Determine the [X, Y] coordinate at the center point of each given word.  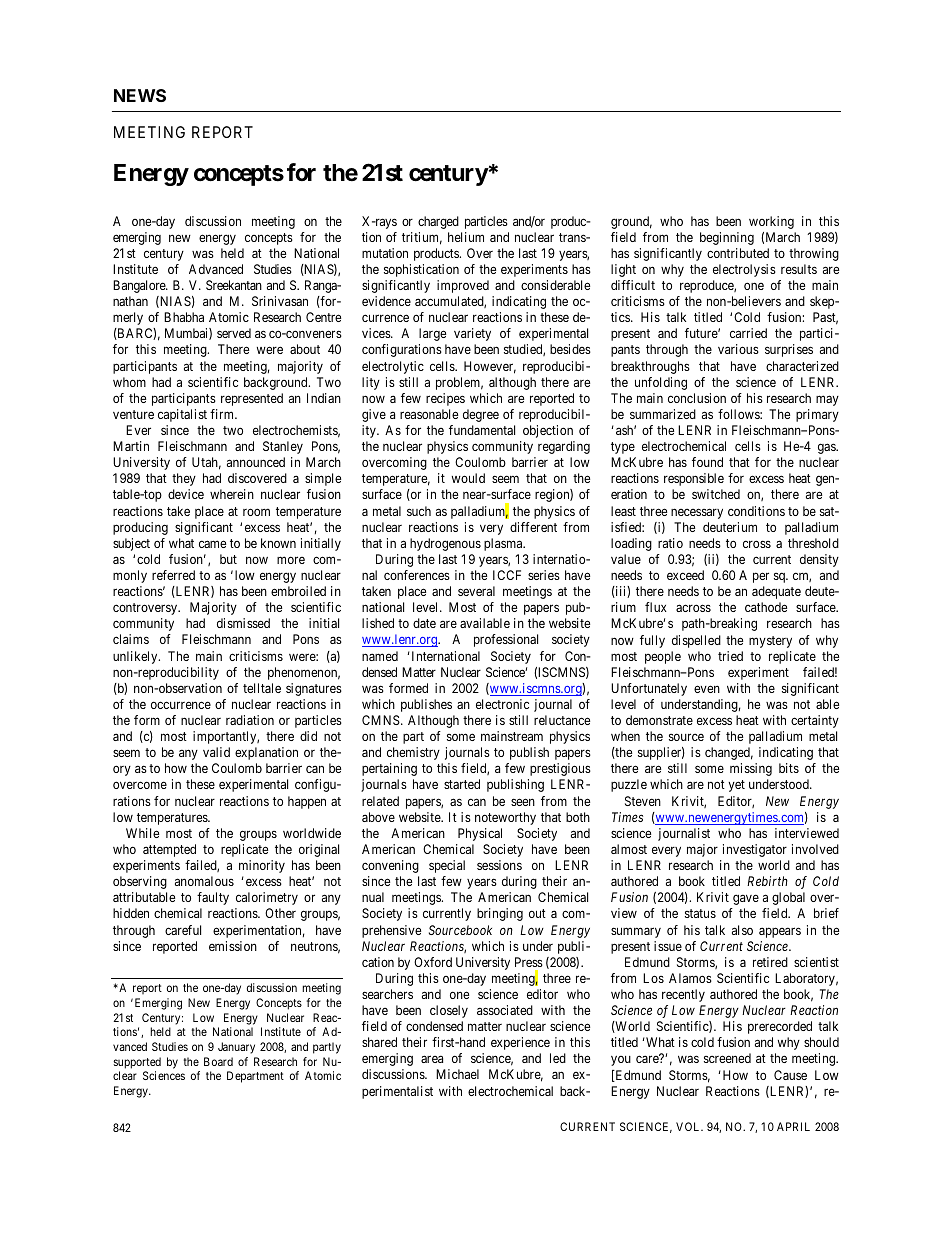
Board [218, 1061]
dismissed [243, 623]
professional [506, 640]
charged [438, 222]
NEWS [140, 95]
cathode [766, 607]
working [771, 222]
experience [520, 1043]
